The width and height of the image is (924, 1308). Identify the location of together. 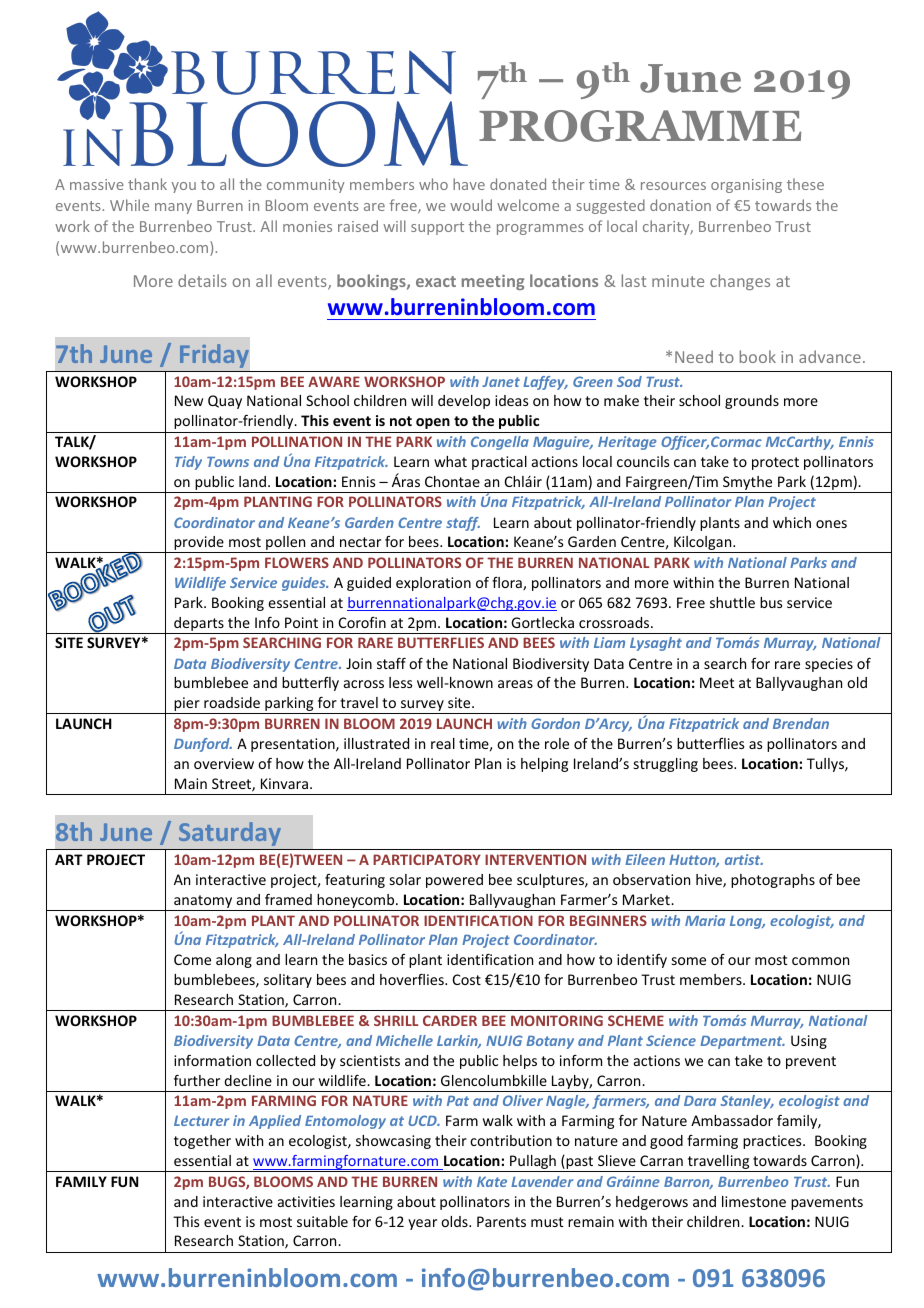
(202, 1142).
